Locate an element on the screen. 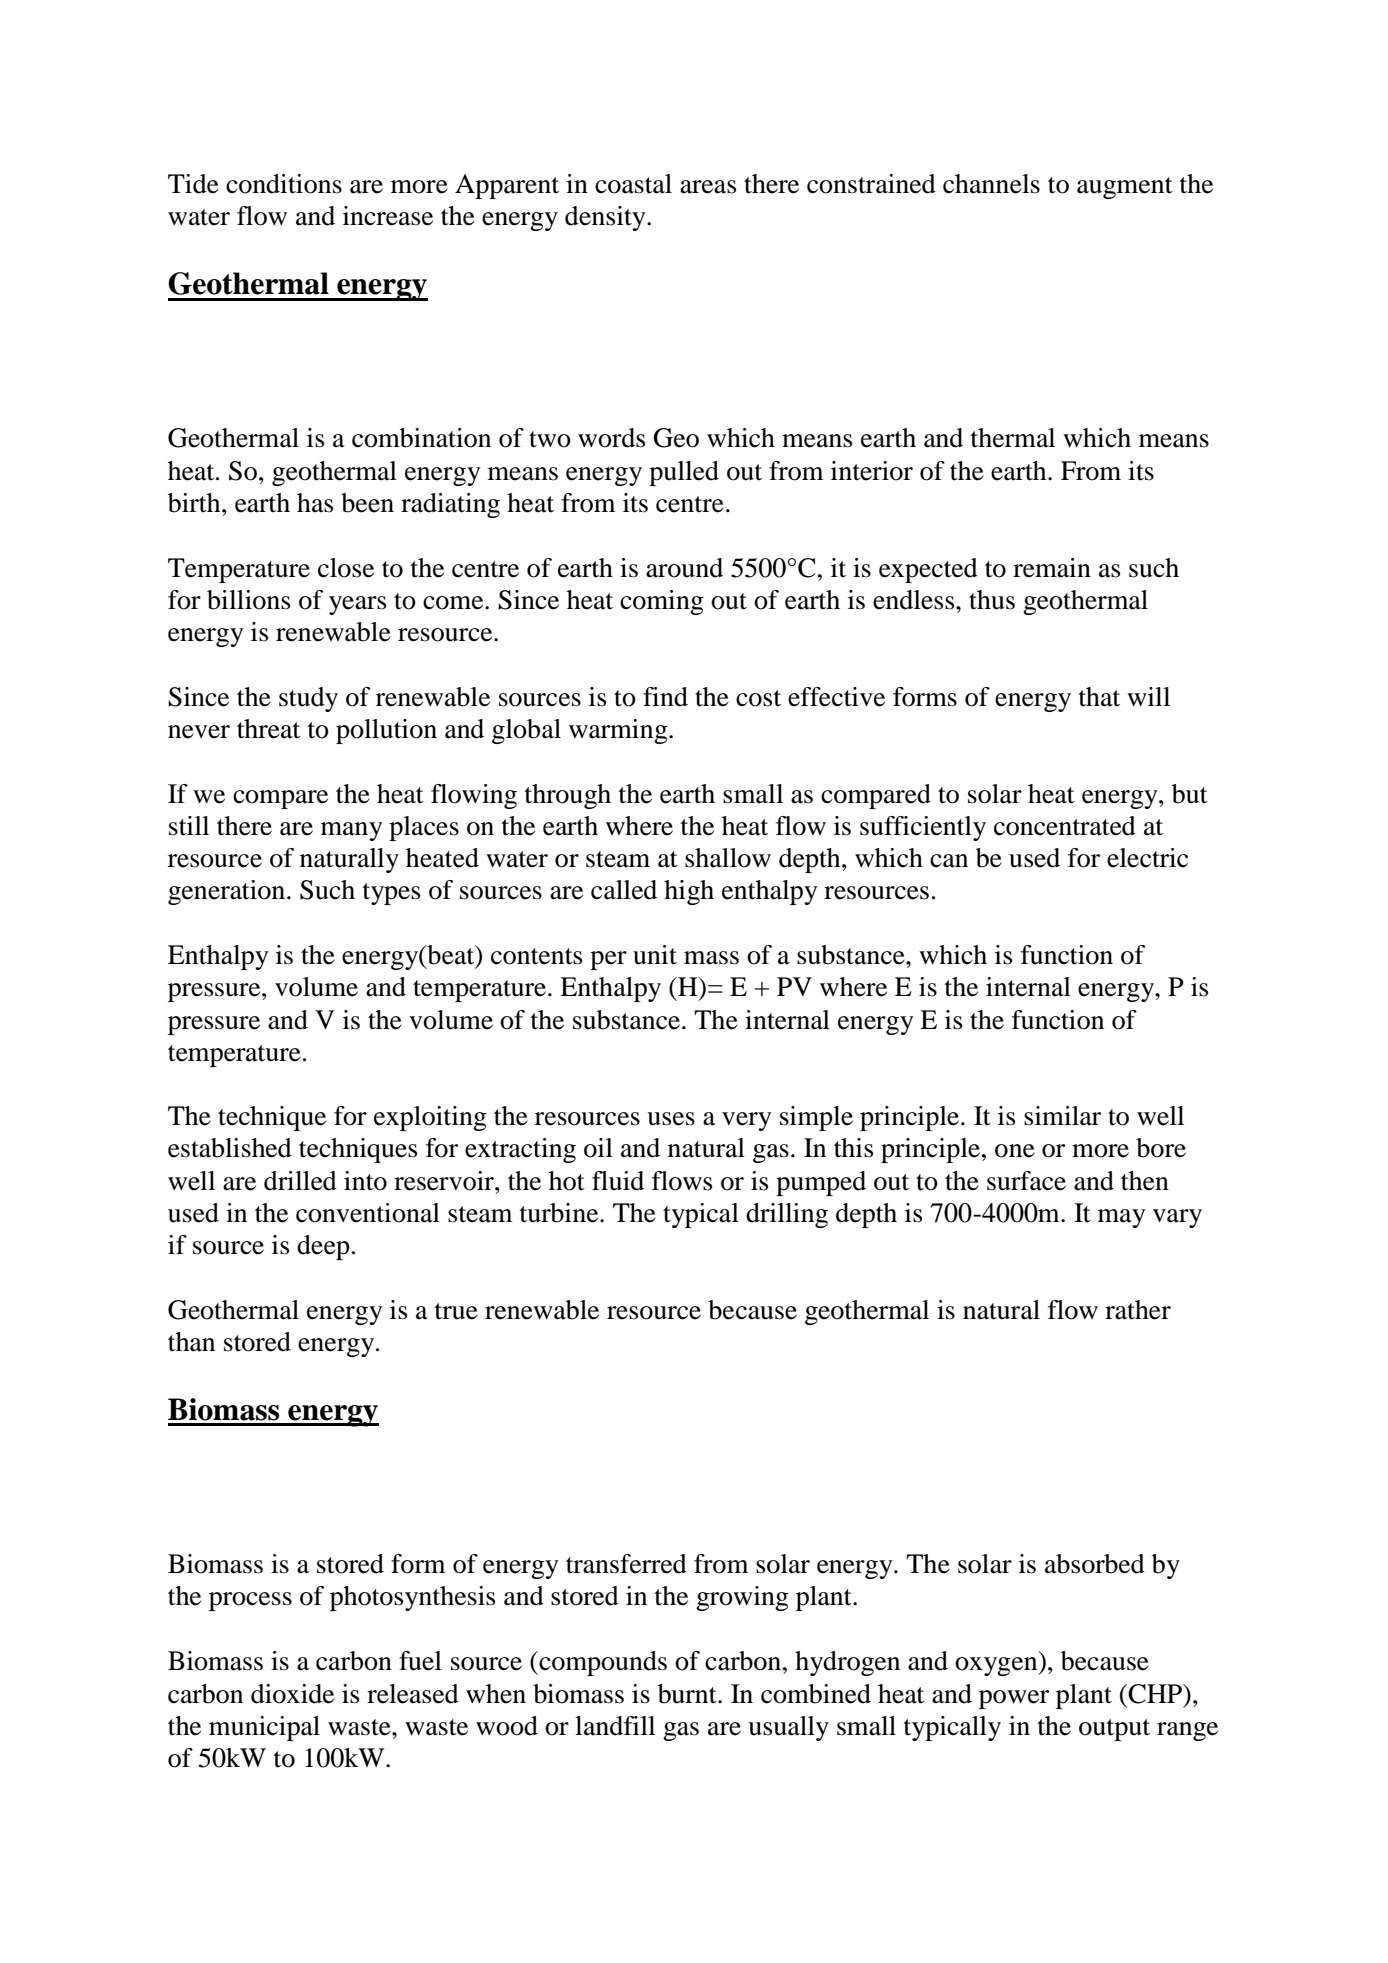  close is located at coordinates (346, 568).
